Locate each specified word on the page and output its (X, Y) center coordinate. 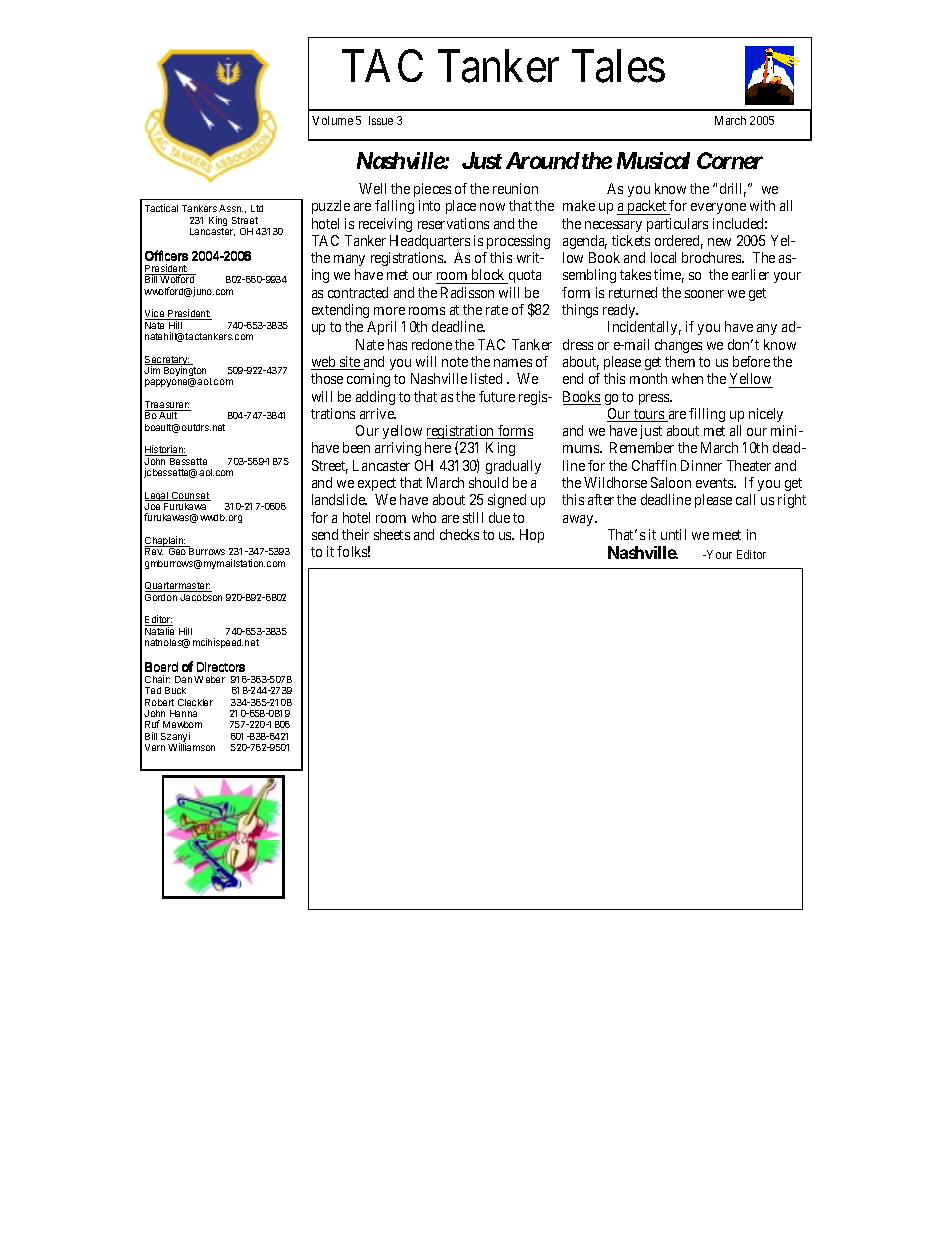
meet (727, 535)
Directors (221, 667)
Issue (381, 120)
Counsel (190, 496)
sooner (704, 294)
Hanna (183, 713)
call (745, 499)
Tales (618, 66)
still (473, 517)
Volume (332, 120)
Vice (156, 314)
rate (497, 310)
